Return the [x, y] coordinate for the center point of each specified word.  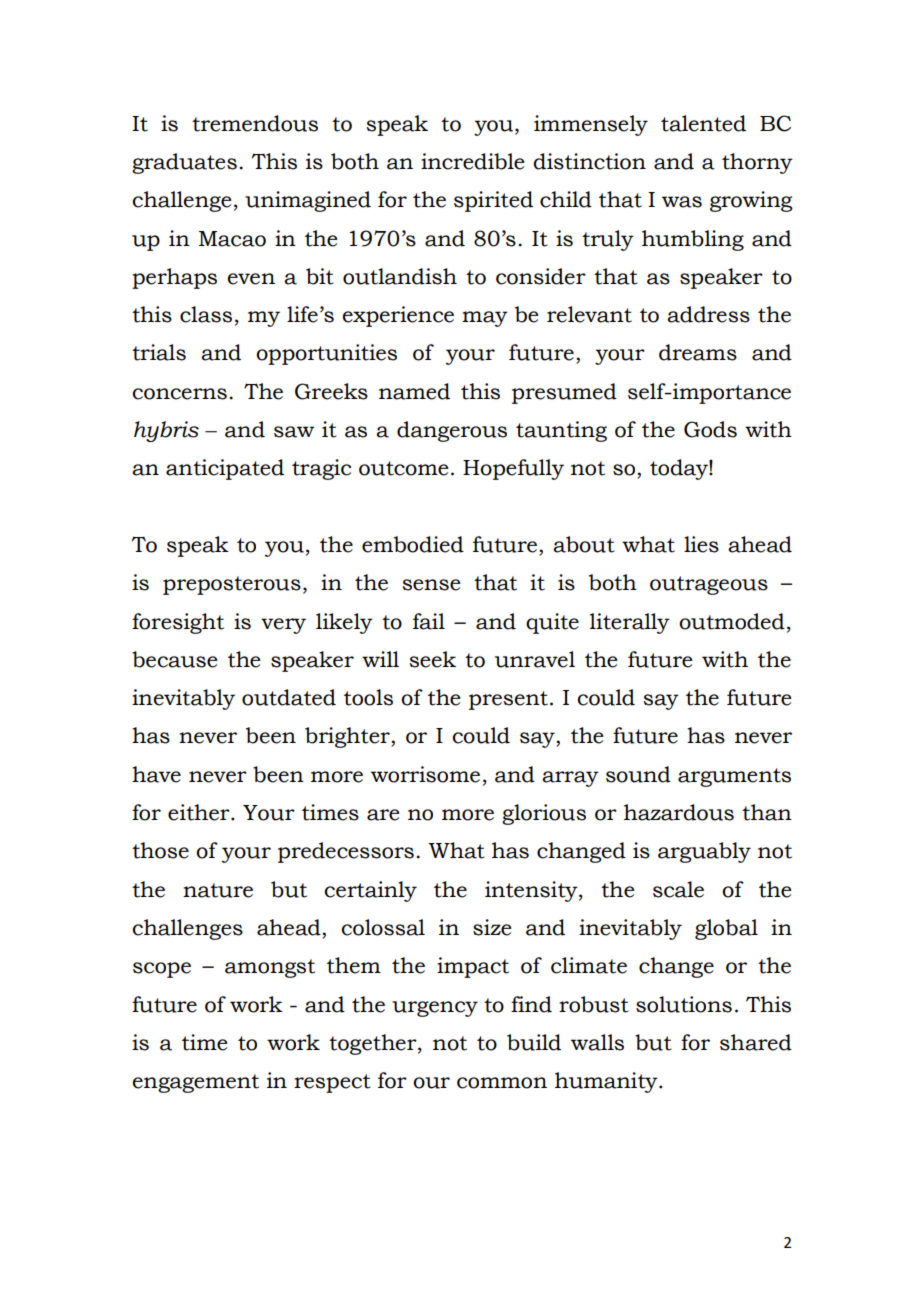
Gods [710, 429]
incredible [473, 161]
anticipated [225, 469]
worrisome [425, 774]
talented [703, 123]
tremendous [255, 123]
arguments [734, 777]
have [156, 774]
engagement [196, 1083]
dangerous [452, 431]
